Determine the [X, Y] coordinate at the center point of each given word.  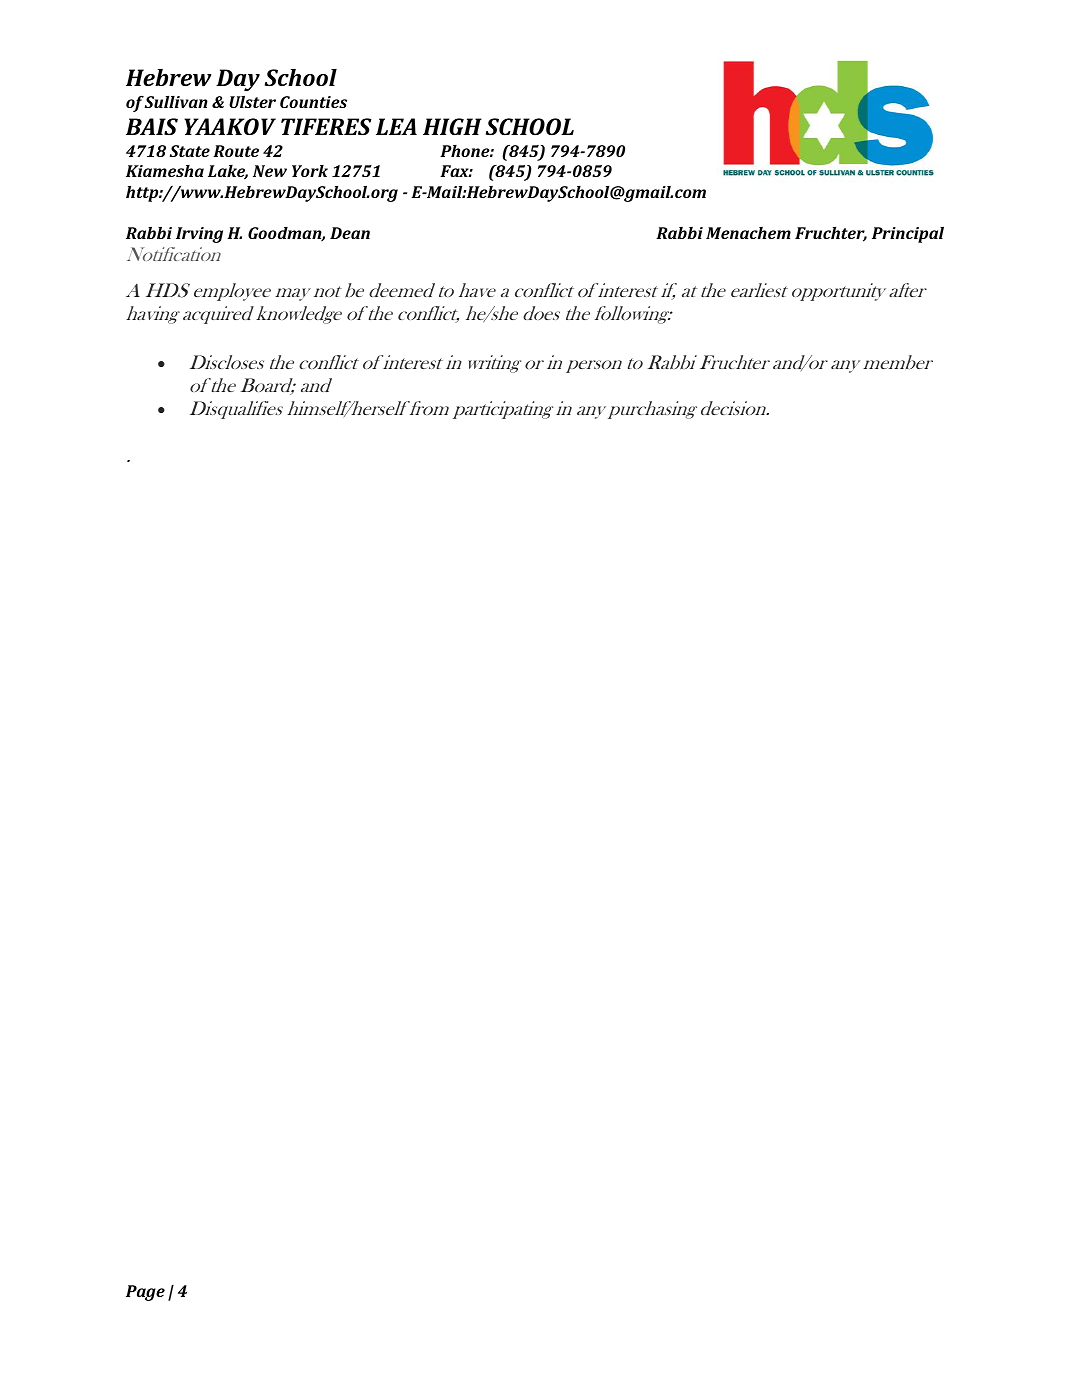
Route [236, 151]
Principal [908, 235]
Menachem [748, 233]
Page [145, 1293]
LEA [396, 126]
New [270, 171]
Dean [350, 233]
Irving [199, 235]
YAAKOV [230, 126]
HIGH [452, 126]
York [310, 171]
